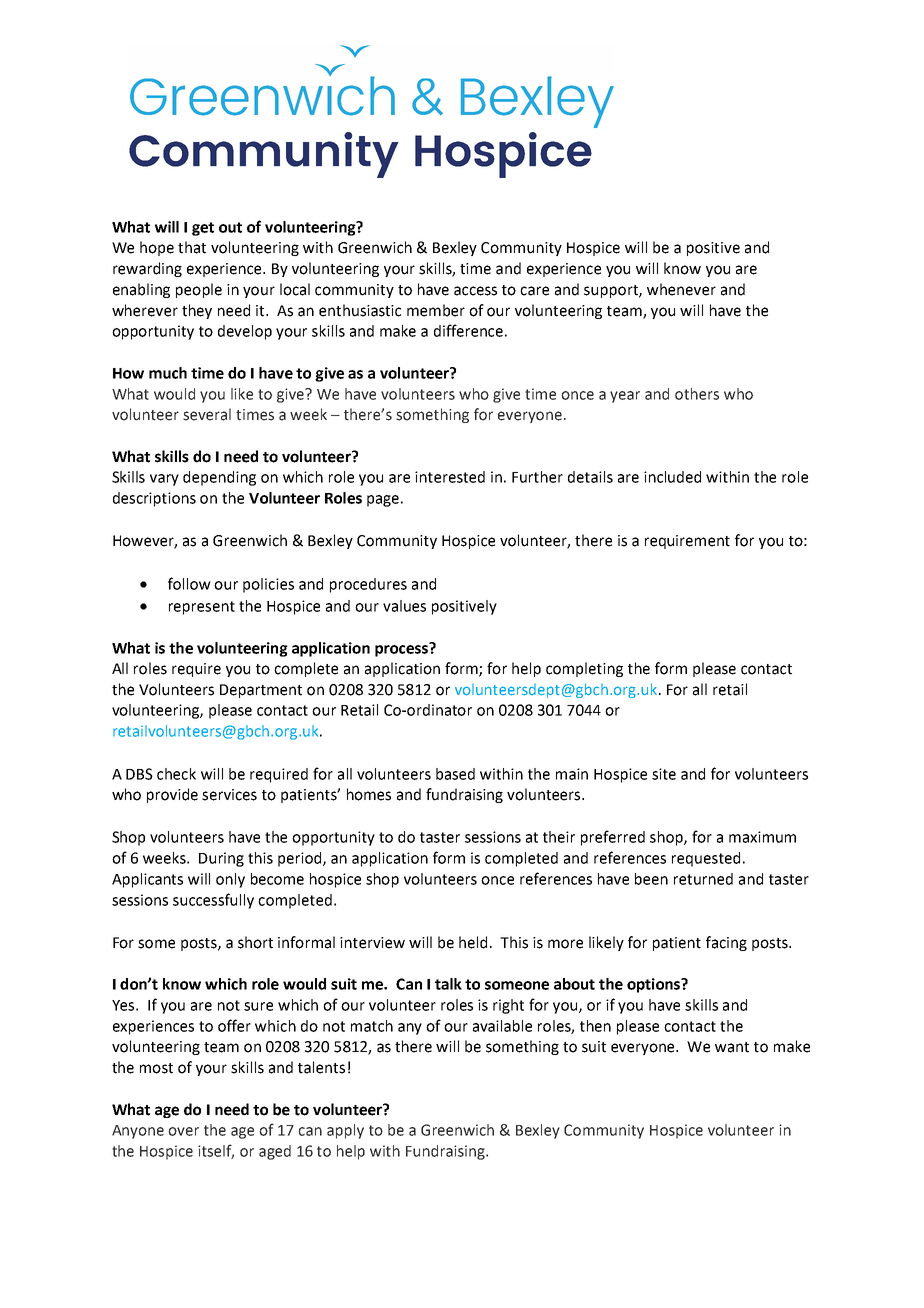 The image size is (924, 1308). Describe the element at coordinates (183, 1131) in the document. I see `over` at that location.
